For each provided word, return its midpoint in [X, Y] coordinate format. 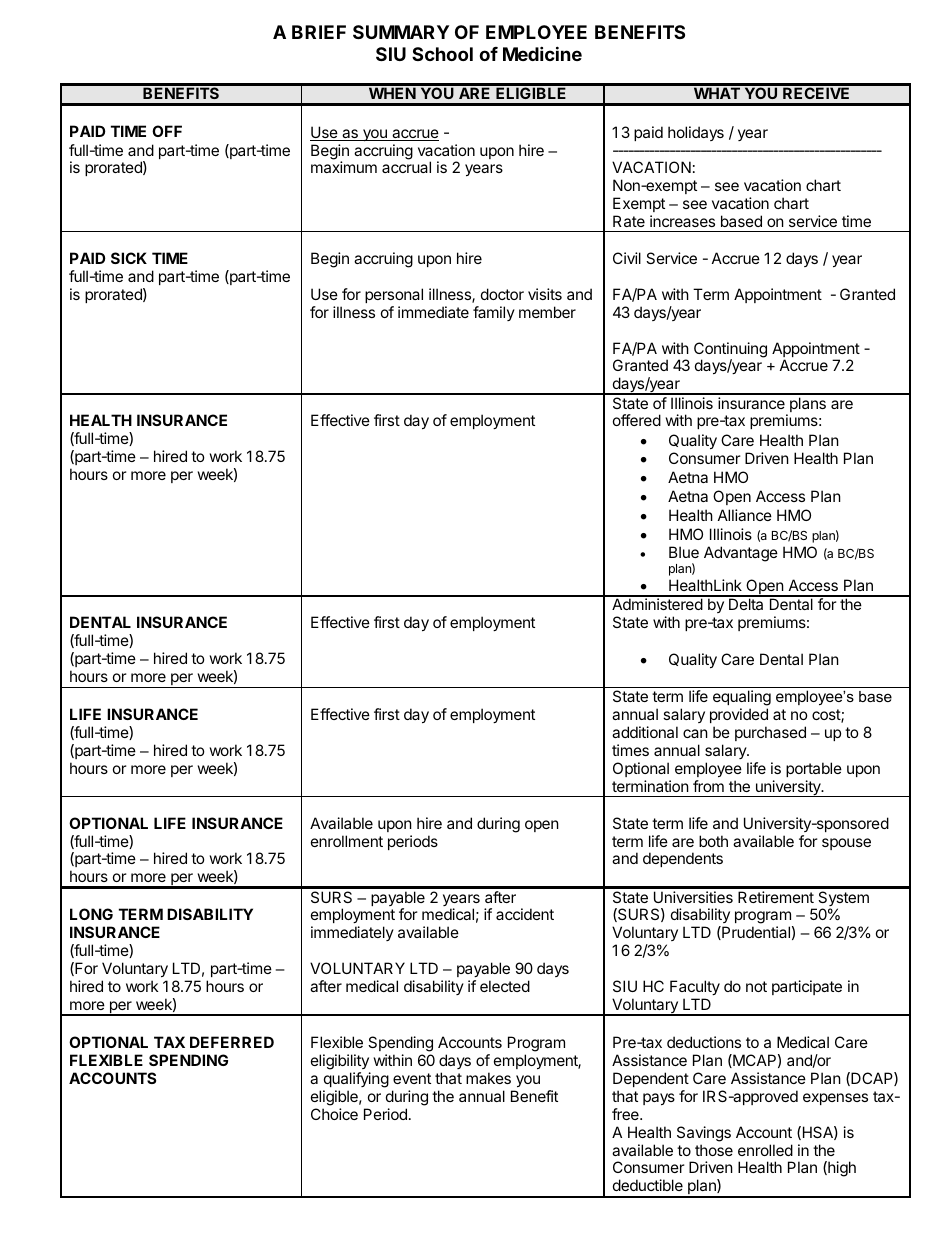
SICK [129, 258]
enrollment [347, 841]
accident [525, 914]
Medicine [542, 53]
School [442, 54]
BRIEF [319, 32]
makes [488, 1078]
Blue [684, 552]
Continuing [730, 351]
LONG [91, 914]
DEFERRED [232, 1042]
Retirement [776, 897]
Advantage [741, 554]
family [494, 313]
